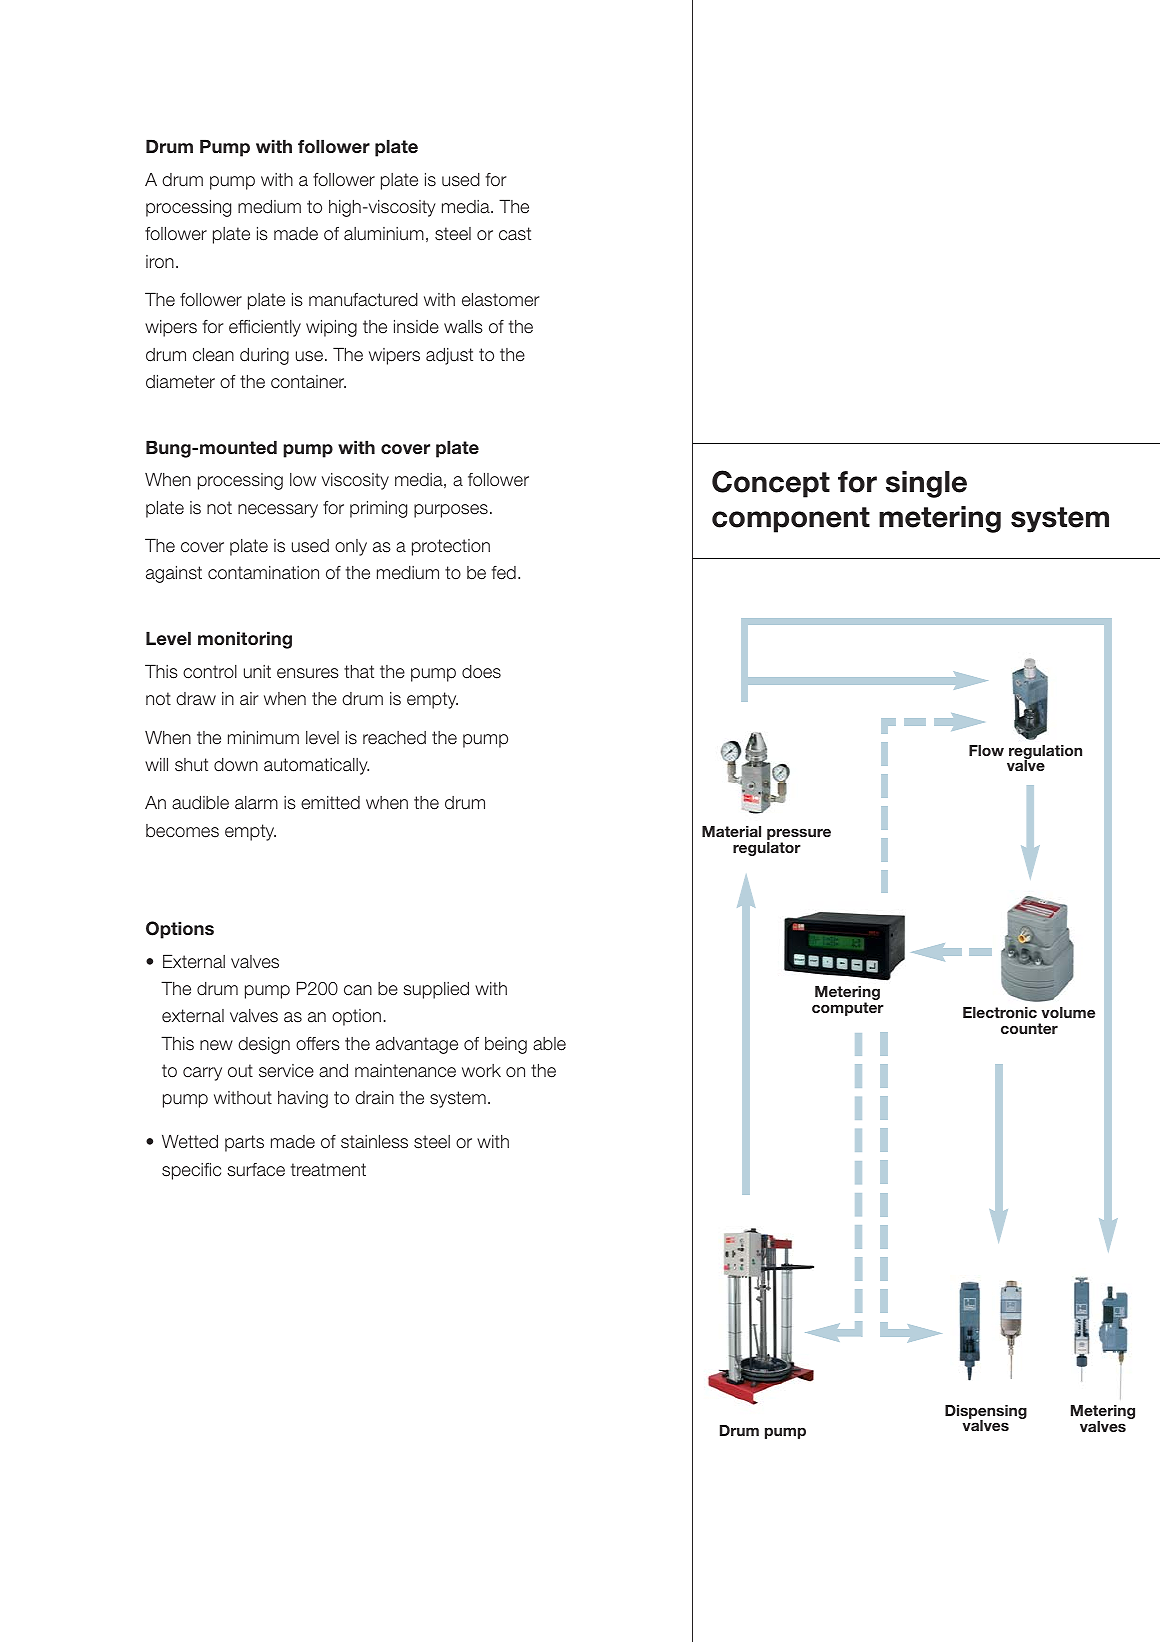 The image size is (1160, 1642). Describe the element at coordinates (515, 234) in the image. I see `cast` at that location.
